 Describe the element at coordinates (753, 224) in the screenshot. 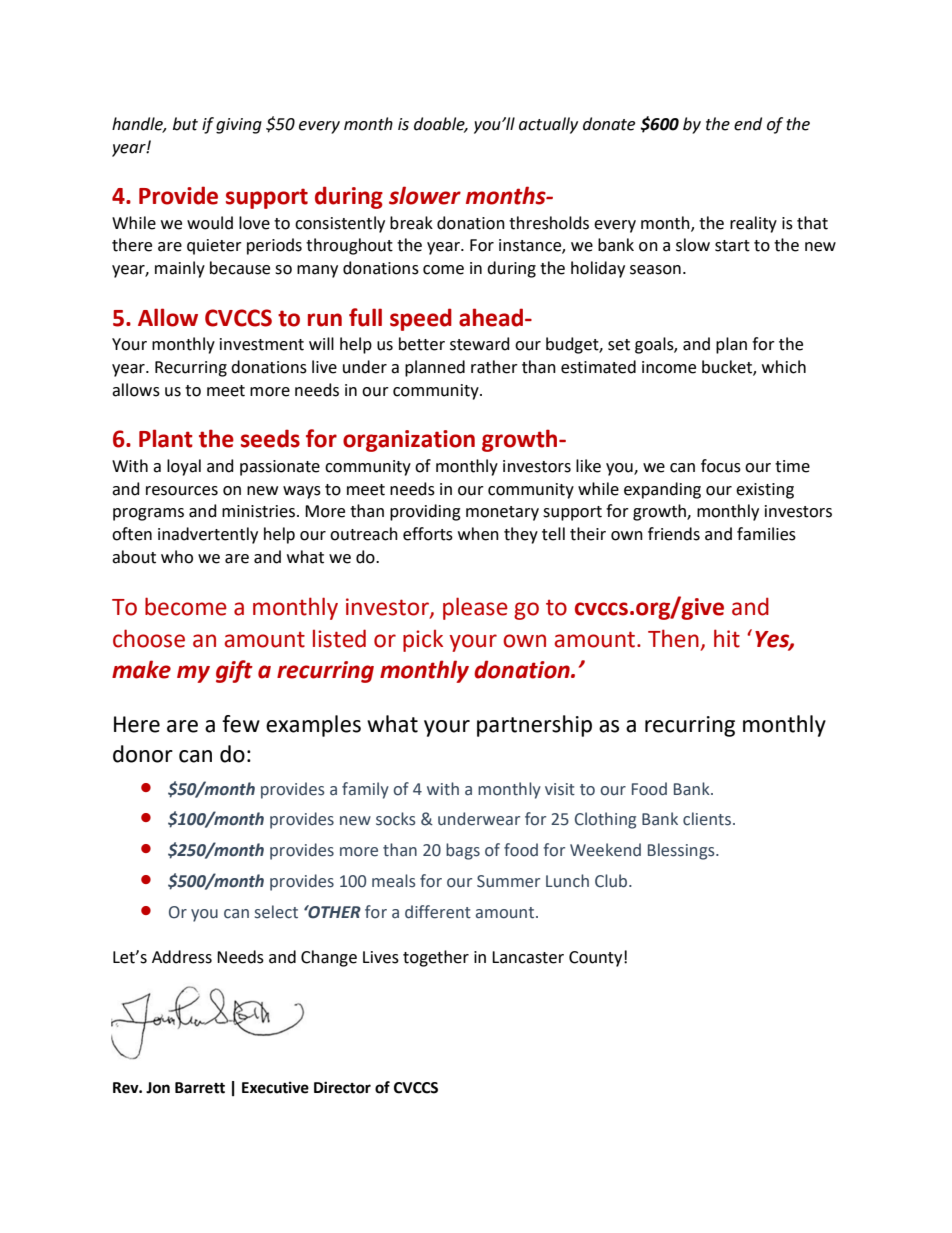

I see `reality` at that location.
